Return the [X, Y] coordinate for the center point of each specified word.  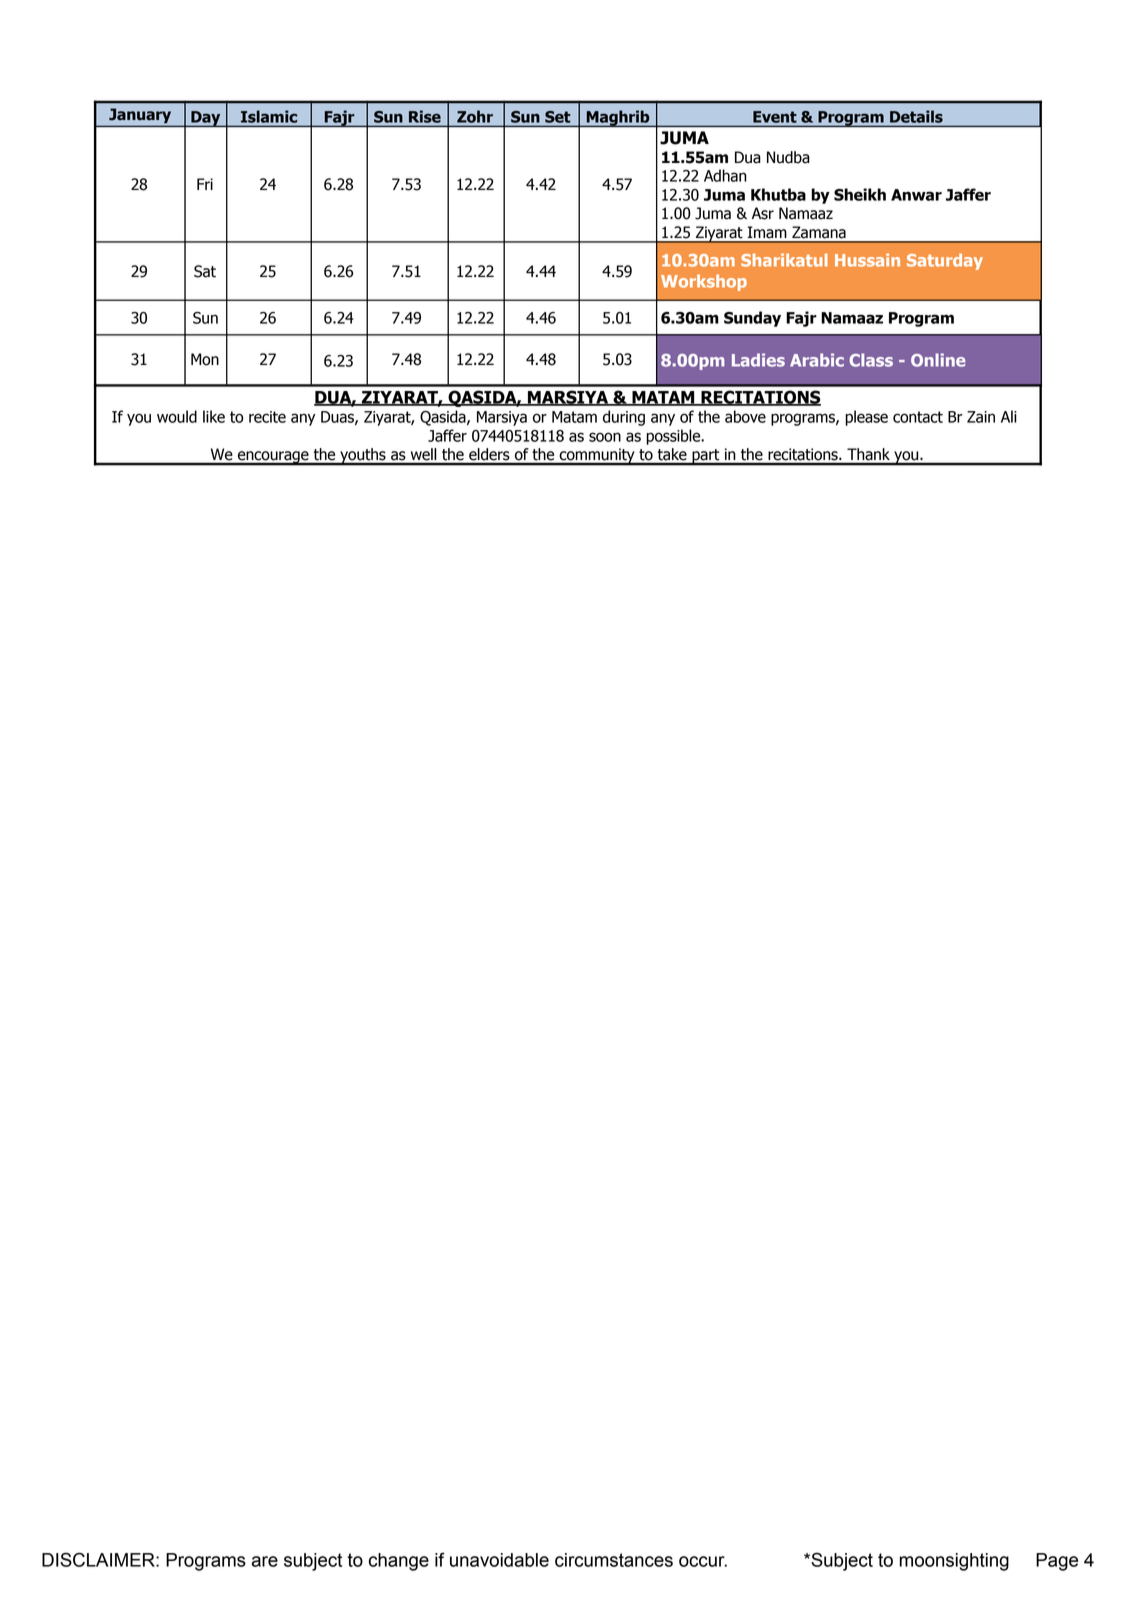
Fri [205, 184]
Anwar [916, 195]
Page [1057, 1562]
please [866, 418]
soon [605, 437]
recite [267, 417]
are [265, 1561]
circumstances [614, 1560]
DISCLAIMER [99, 1559]
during [624, 418]
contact [918, 417]
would [177, 416]
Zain [981, 417]
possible [674, 437]
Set [557, 117]
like [214, 416]
